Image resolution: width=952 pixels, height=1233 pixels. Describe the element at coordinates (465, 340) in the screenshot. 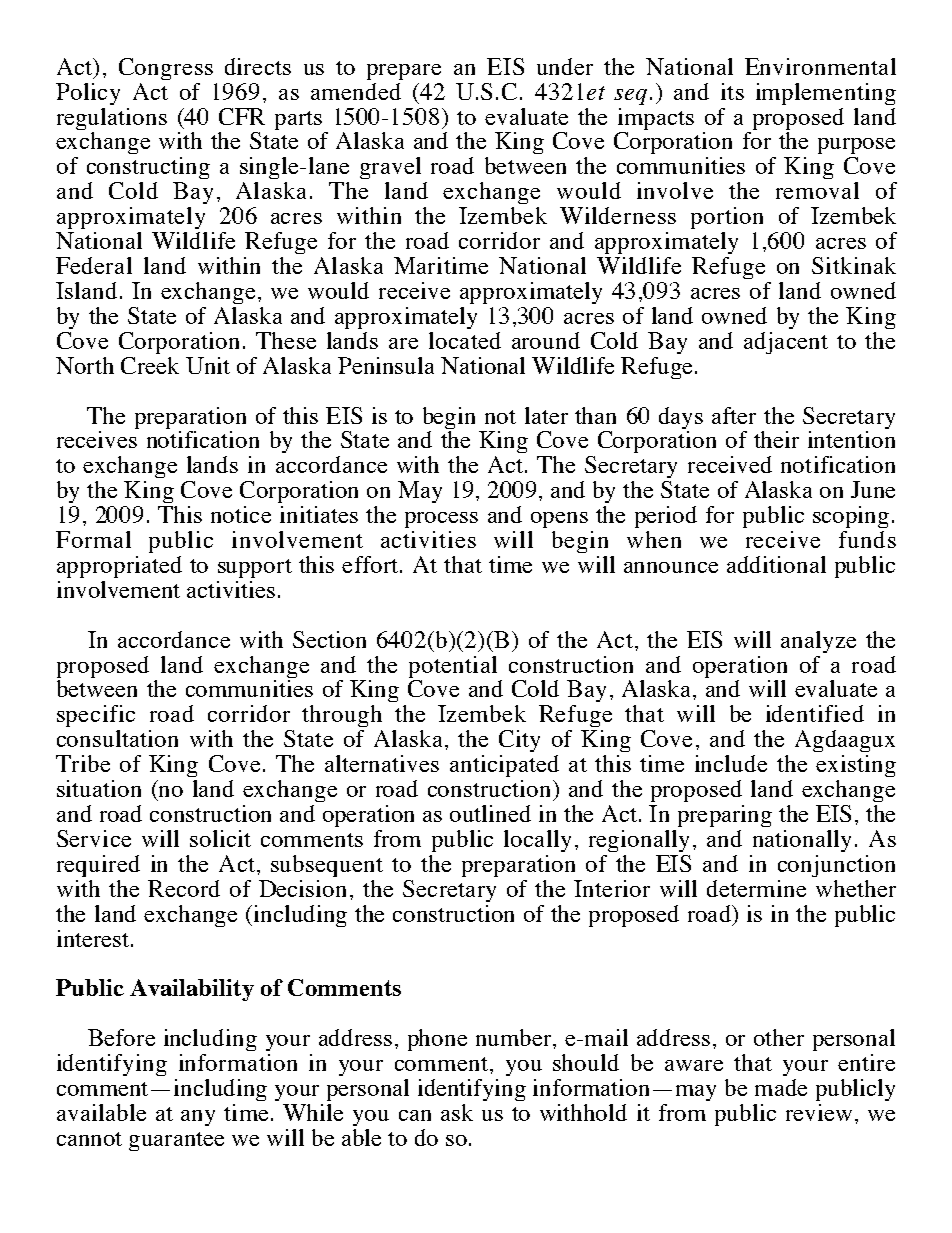

I see `located` at that location.
